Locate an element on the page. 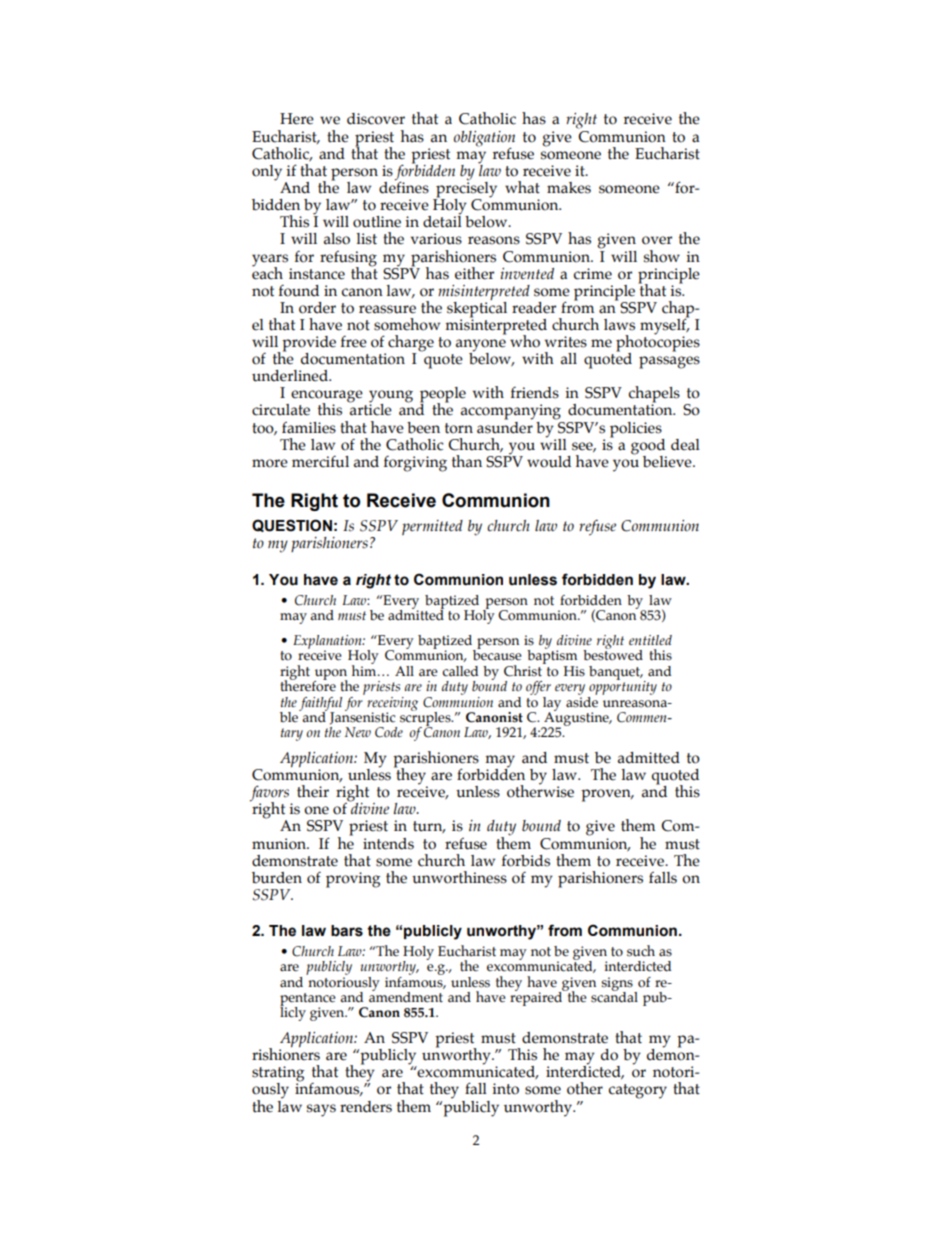 This image has height=1233, width=952. encourage is located at coordinates (327, 397).
